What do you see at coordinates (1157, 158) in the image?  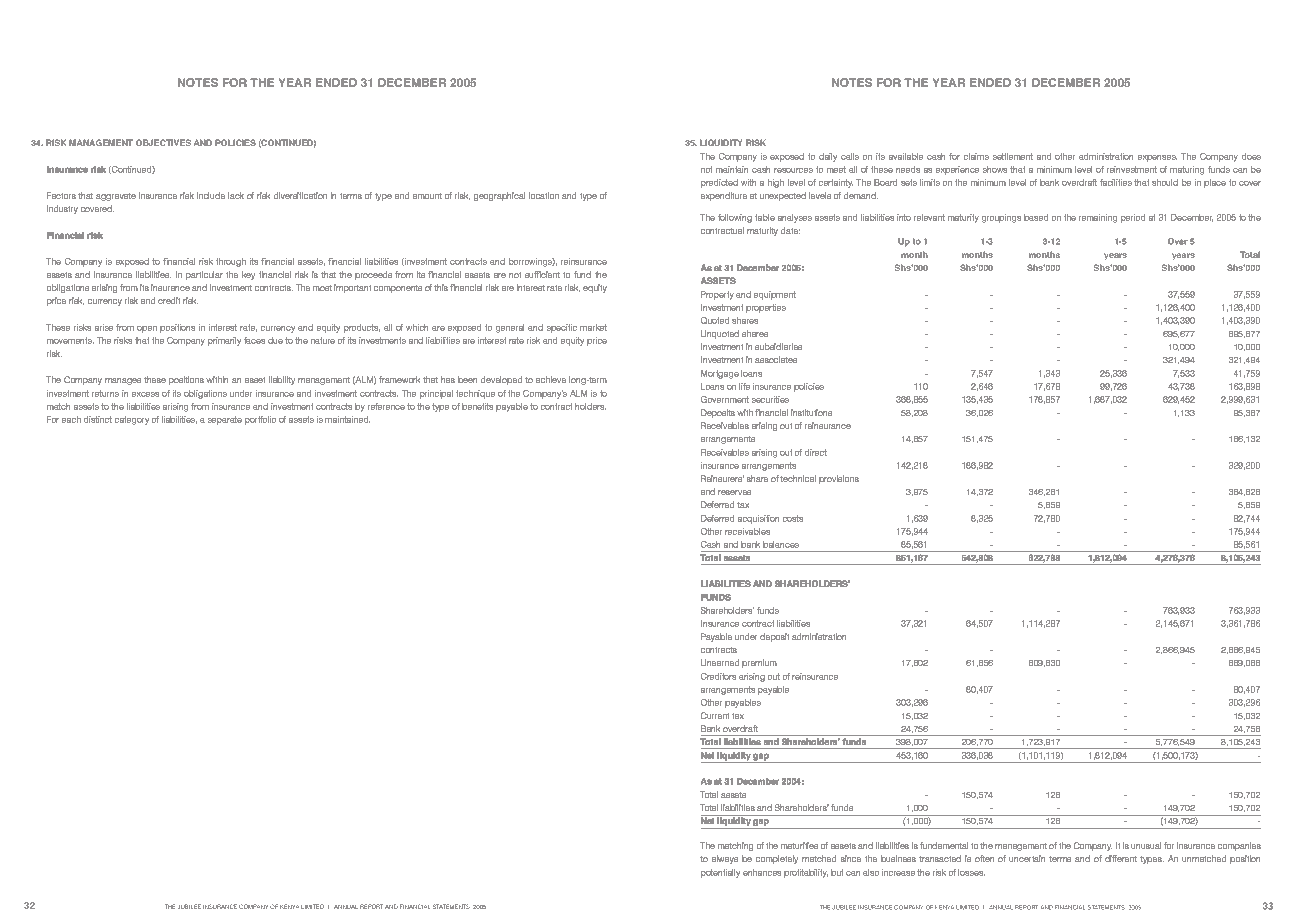 I see `expenses` at bounding box center [1157, 158].
